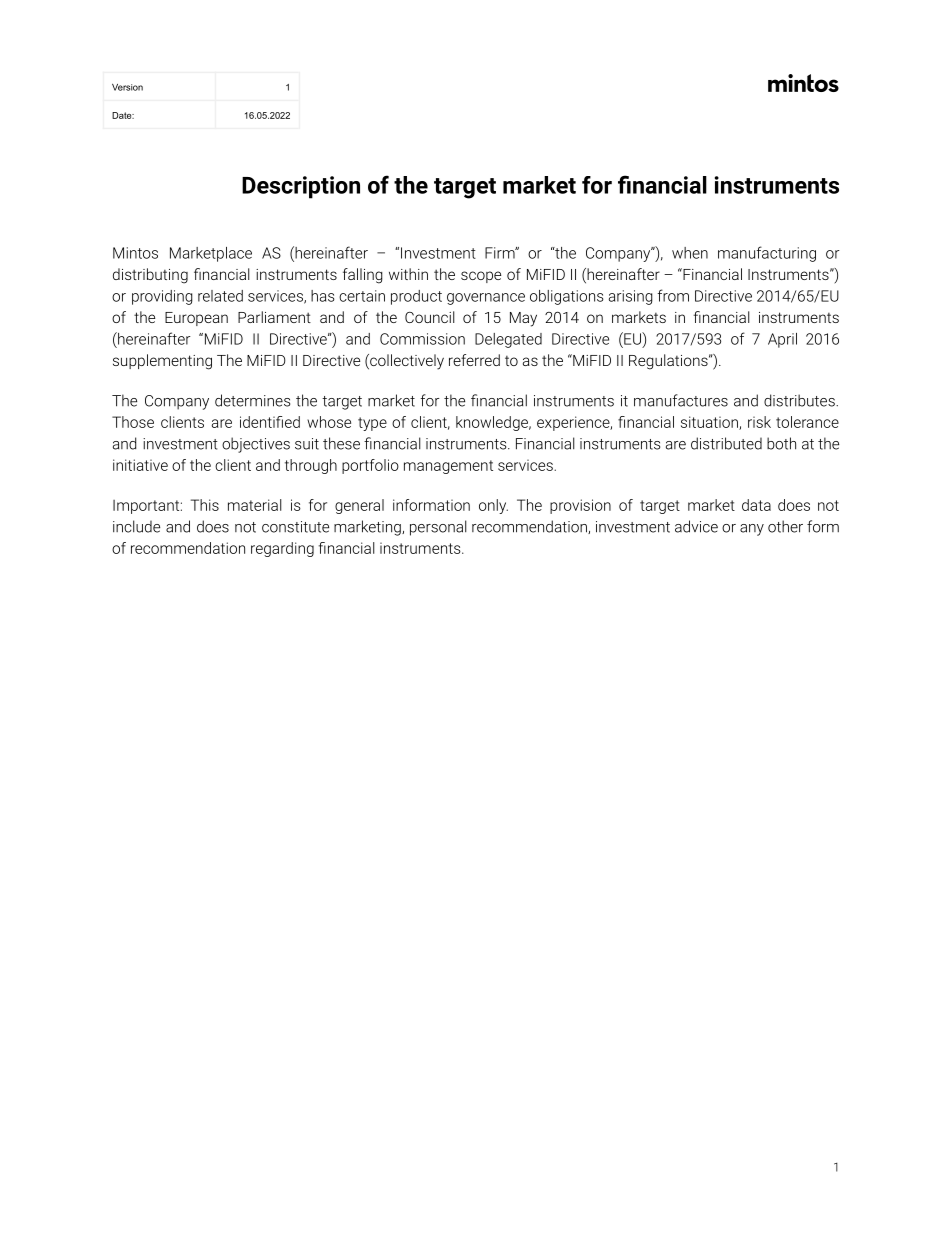 This screenshot has width=952, height=1233. What do you see at coordinates (430, 317) in the screenshot?
I see `Council` at bounding box center [430, 317].
